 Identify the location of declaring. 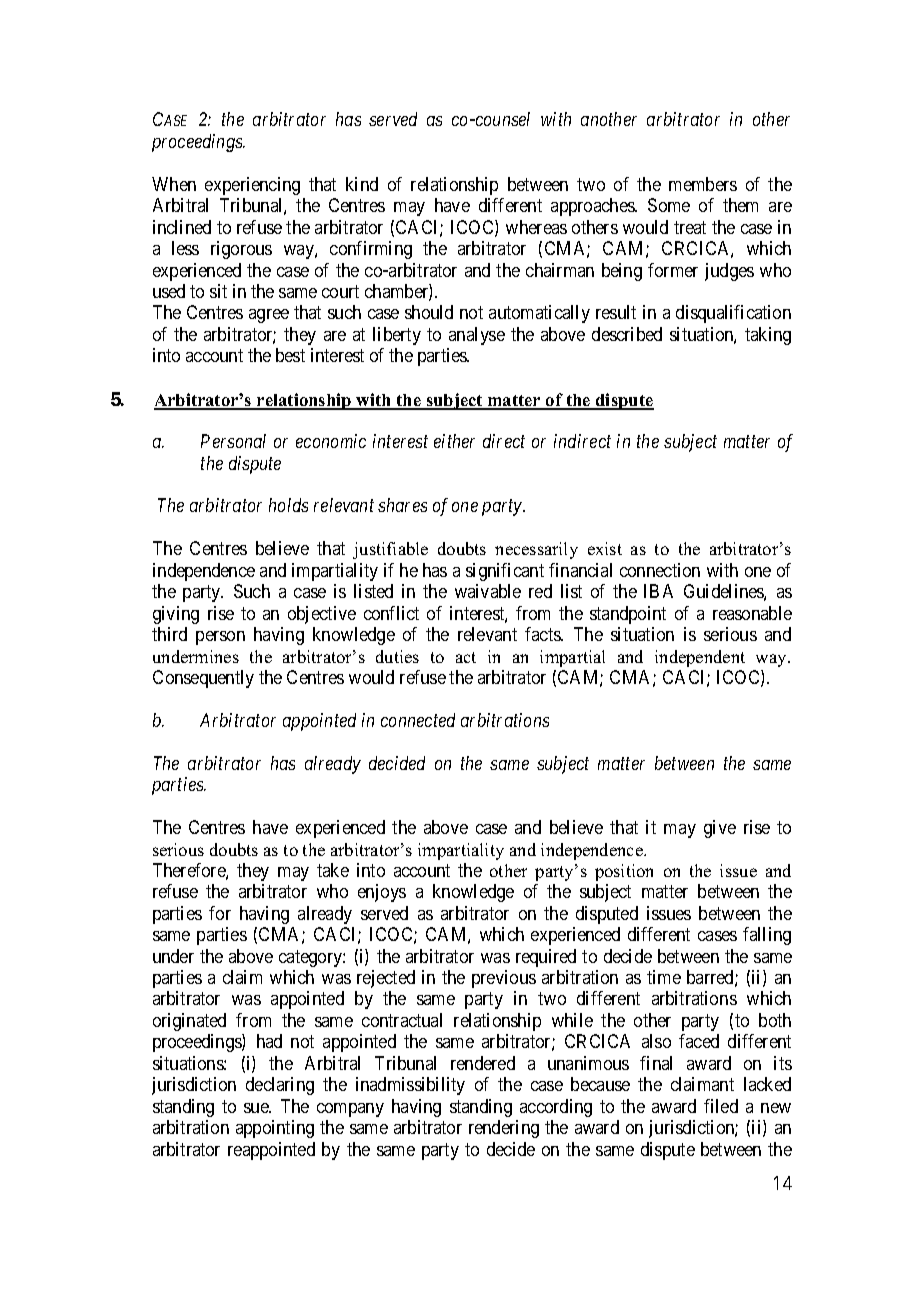
(280, 1086).
